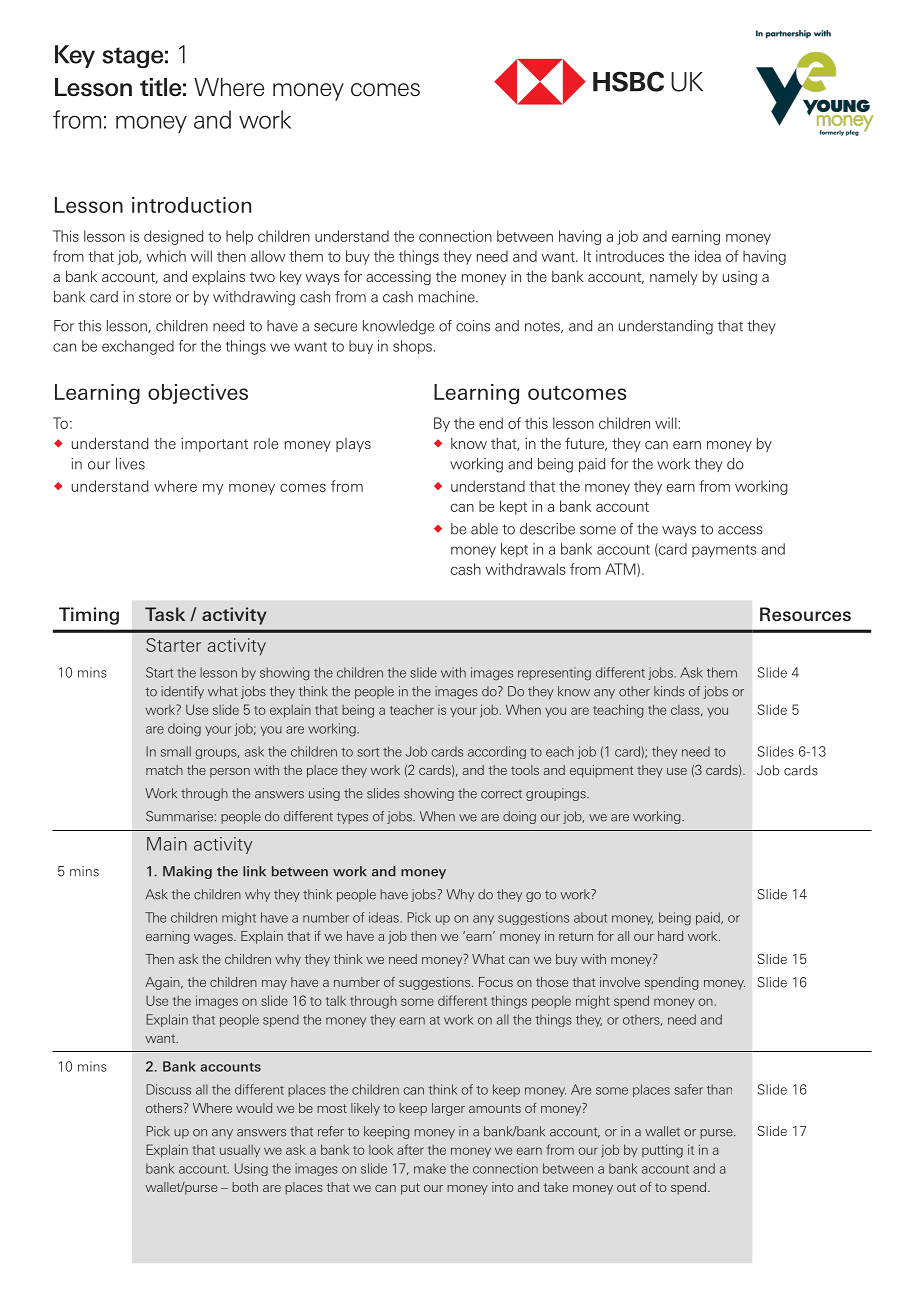 The height and width of the screenshot is (1308, 924). Describe the element at coordinates (430, 1168) in the screenshot. I see `make` at that location.
